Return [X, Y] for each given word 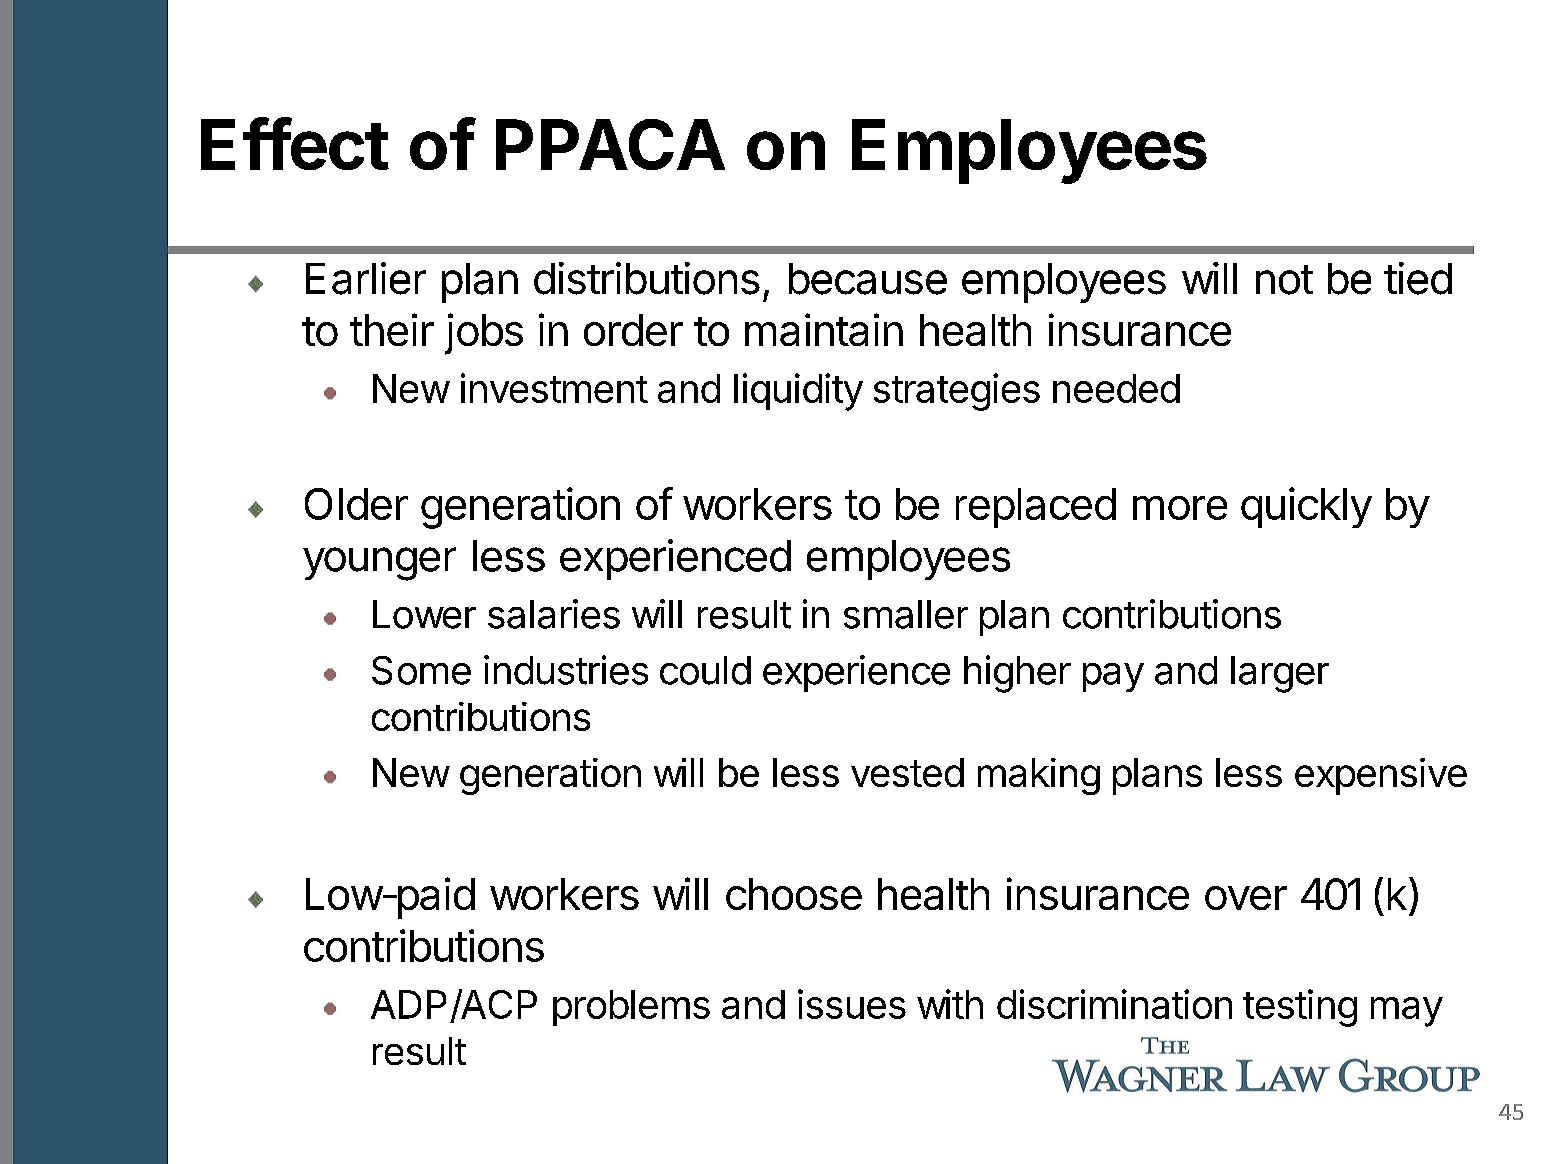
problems [631, 1008]
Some [421, 670]
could [705, 670]
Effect [295, 143]
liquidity [798, 392]
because [868, 279]
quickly [1306, 507]
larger [1280, 674]
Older [356, 504]
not [1284, 280]
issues [852, 1004]
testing [1300, 1008]
